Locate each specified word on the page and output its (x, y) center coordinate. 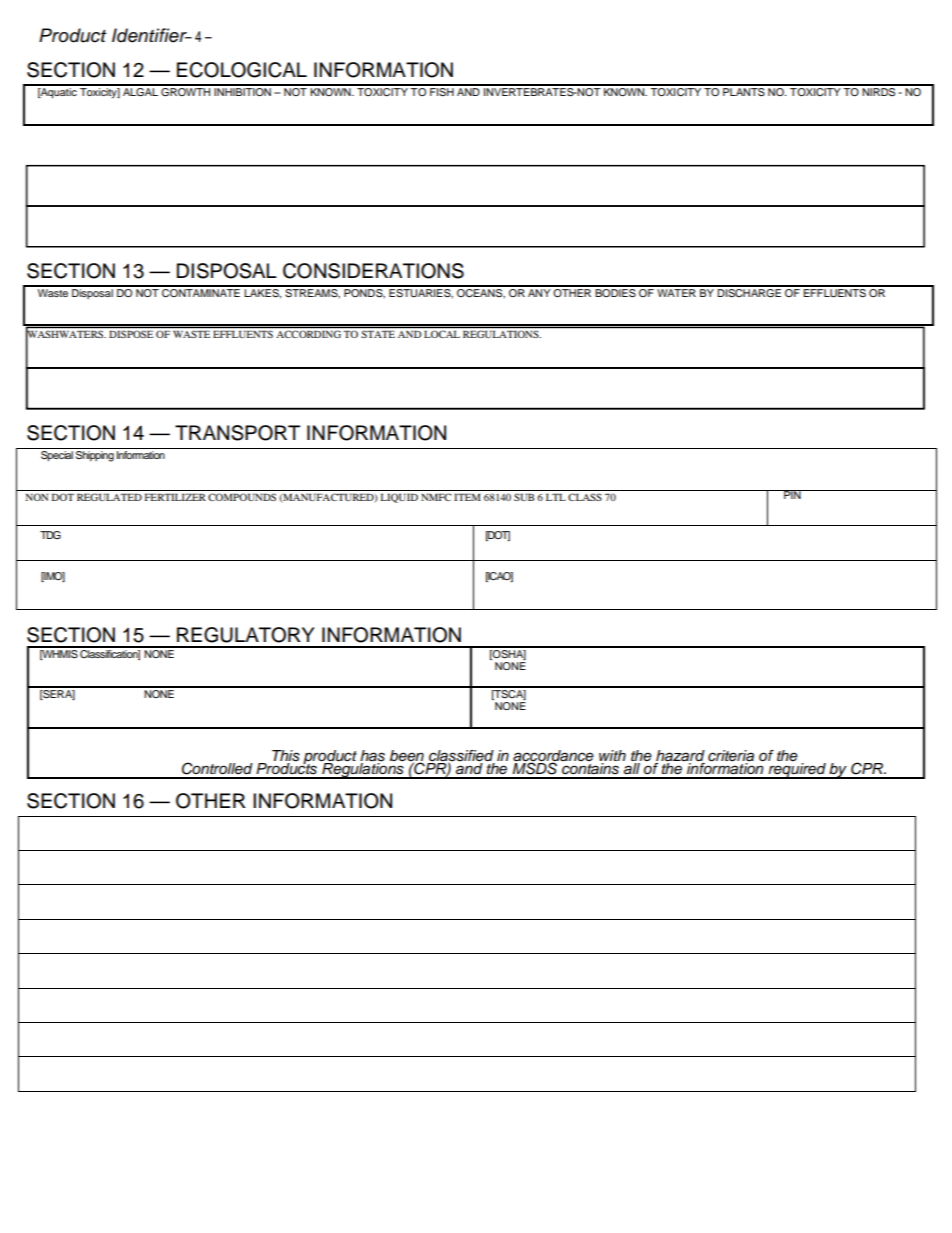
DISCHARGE (750, 292)
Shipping (95, 456)
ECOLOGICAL (242, 70)
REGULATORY (246, 635)
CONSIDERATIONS (373, 271)
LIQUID (399, 498)
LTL (556, 497)
